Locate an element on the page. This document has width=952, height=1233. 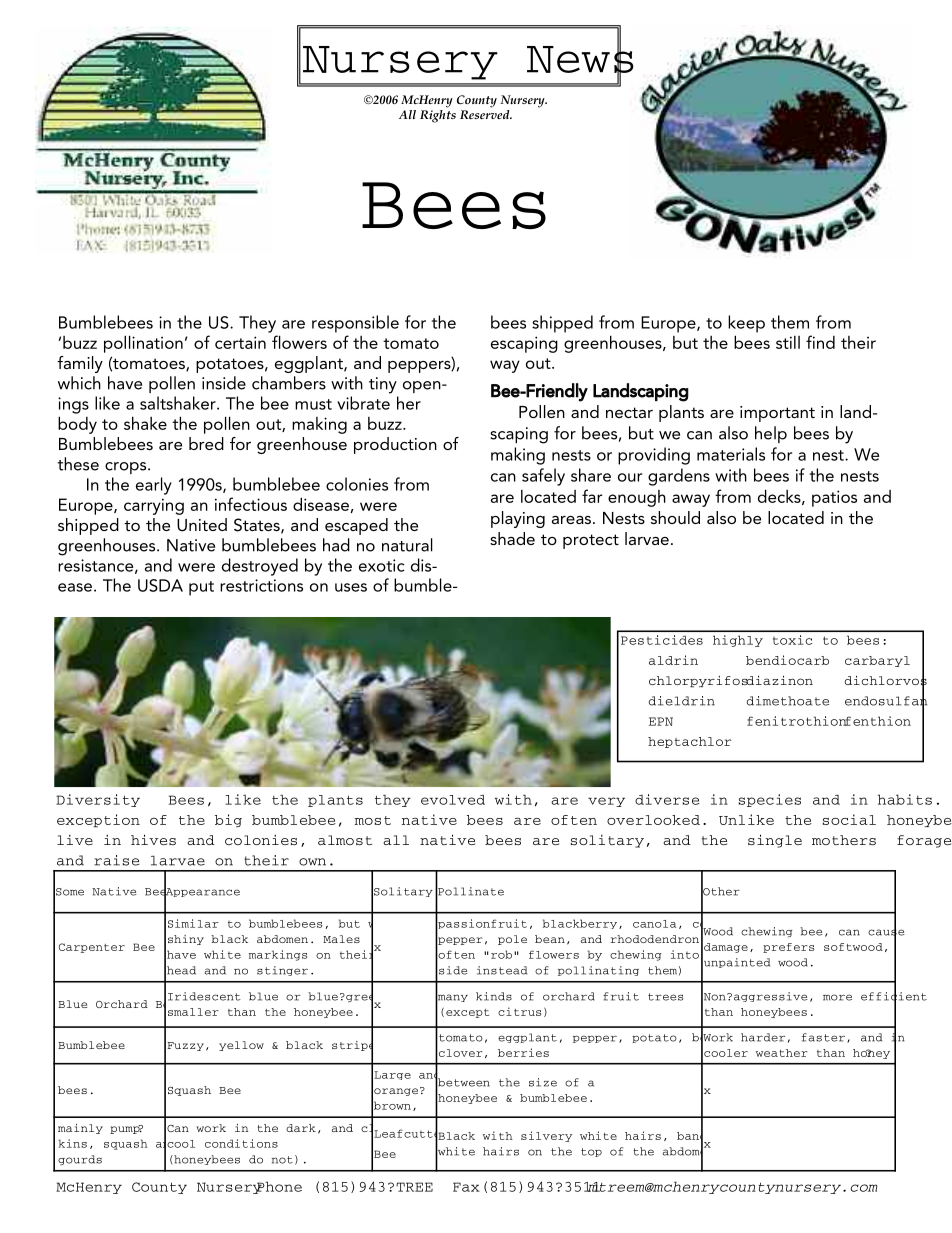
Rights is located at coordinates (438, 116).
